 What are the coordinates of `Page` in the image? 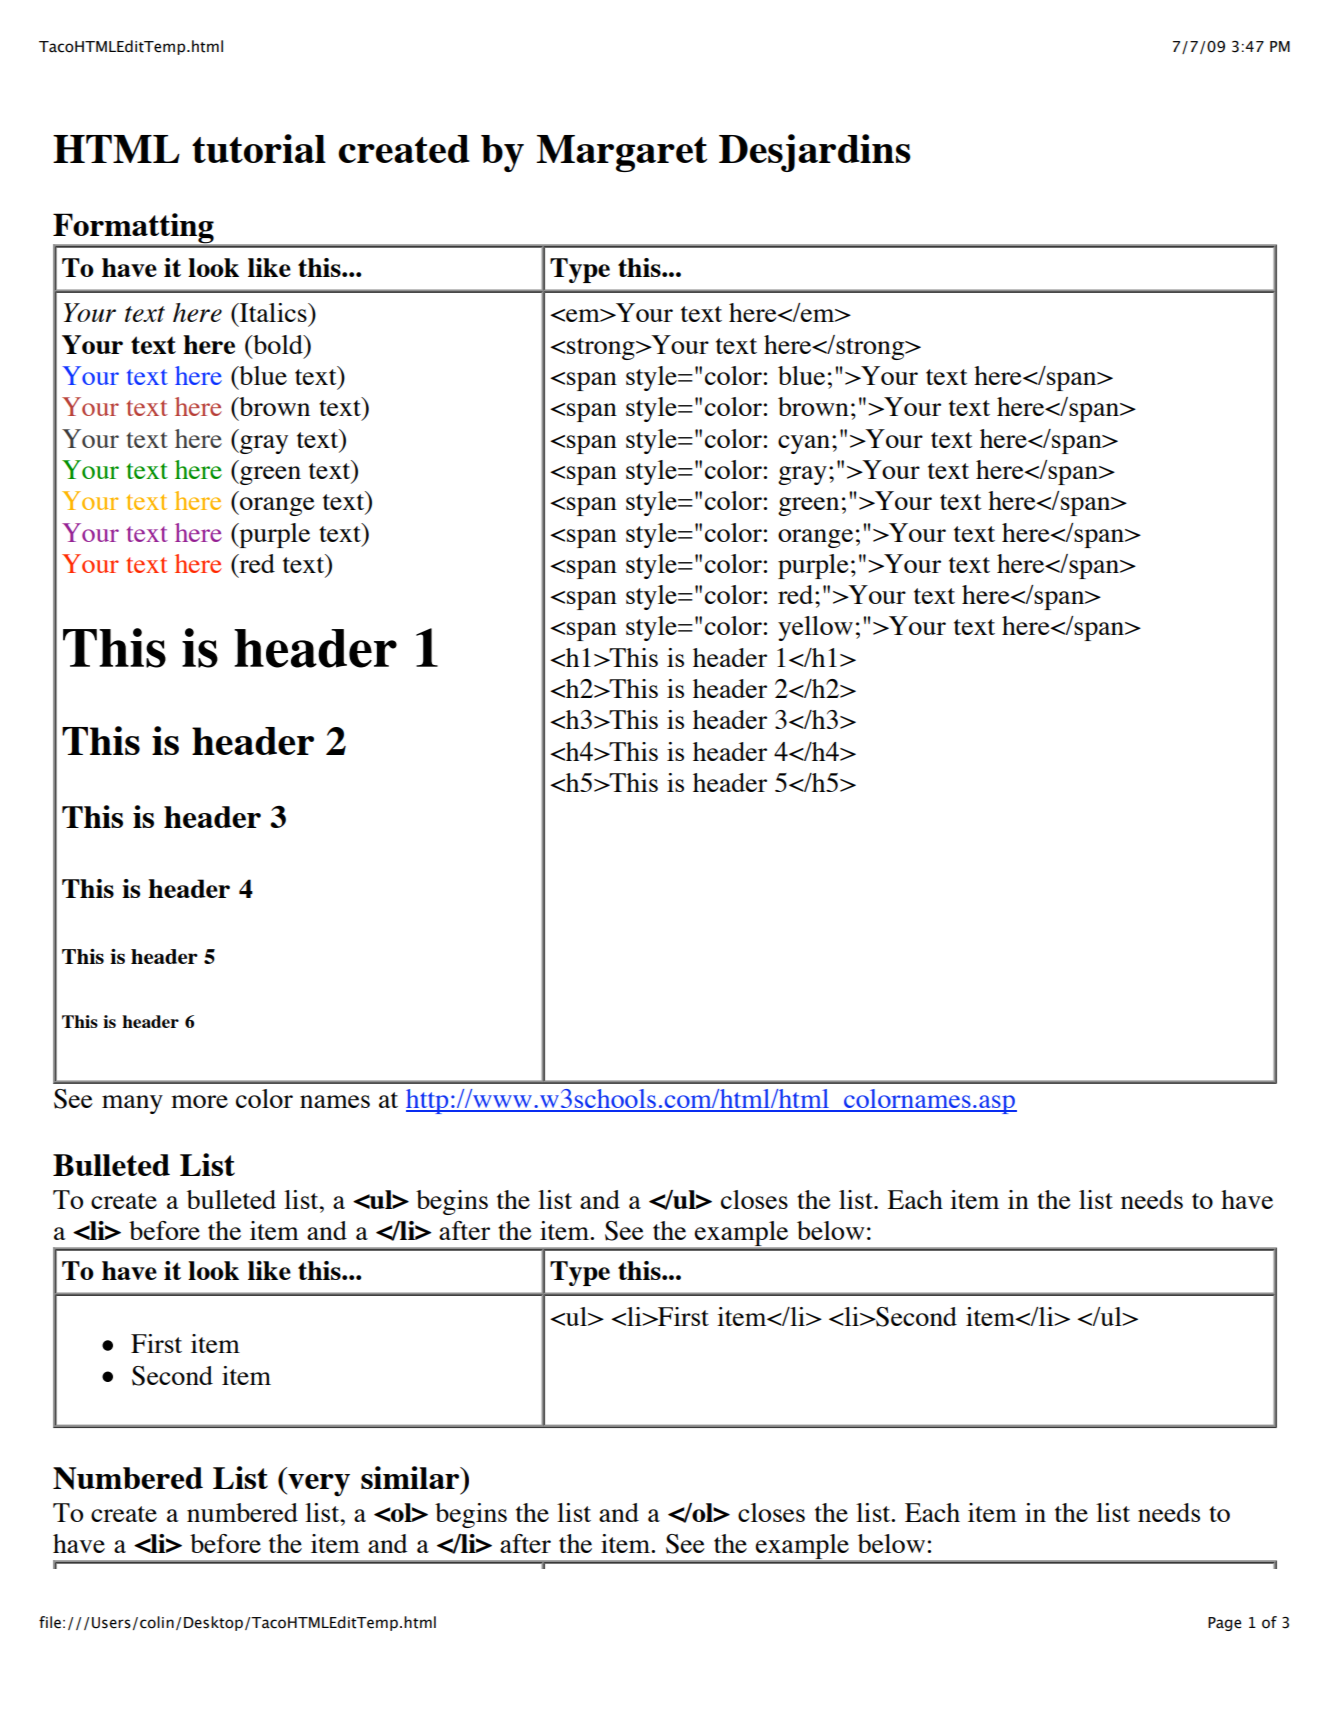 It's located at (1224, 1624).
